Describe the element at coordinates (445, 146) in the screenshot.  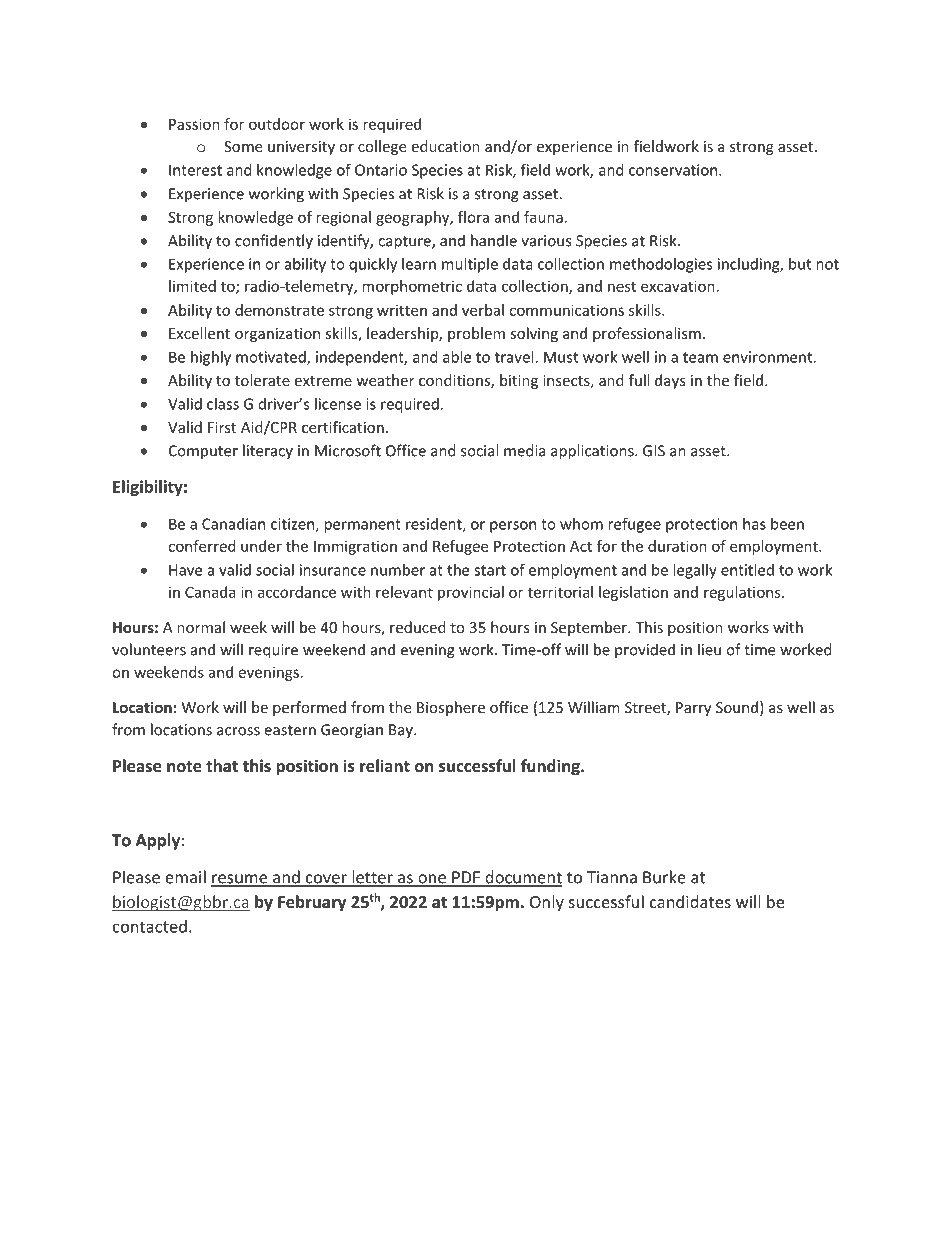
I see `education` at that location.
